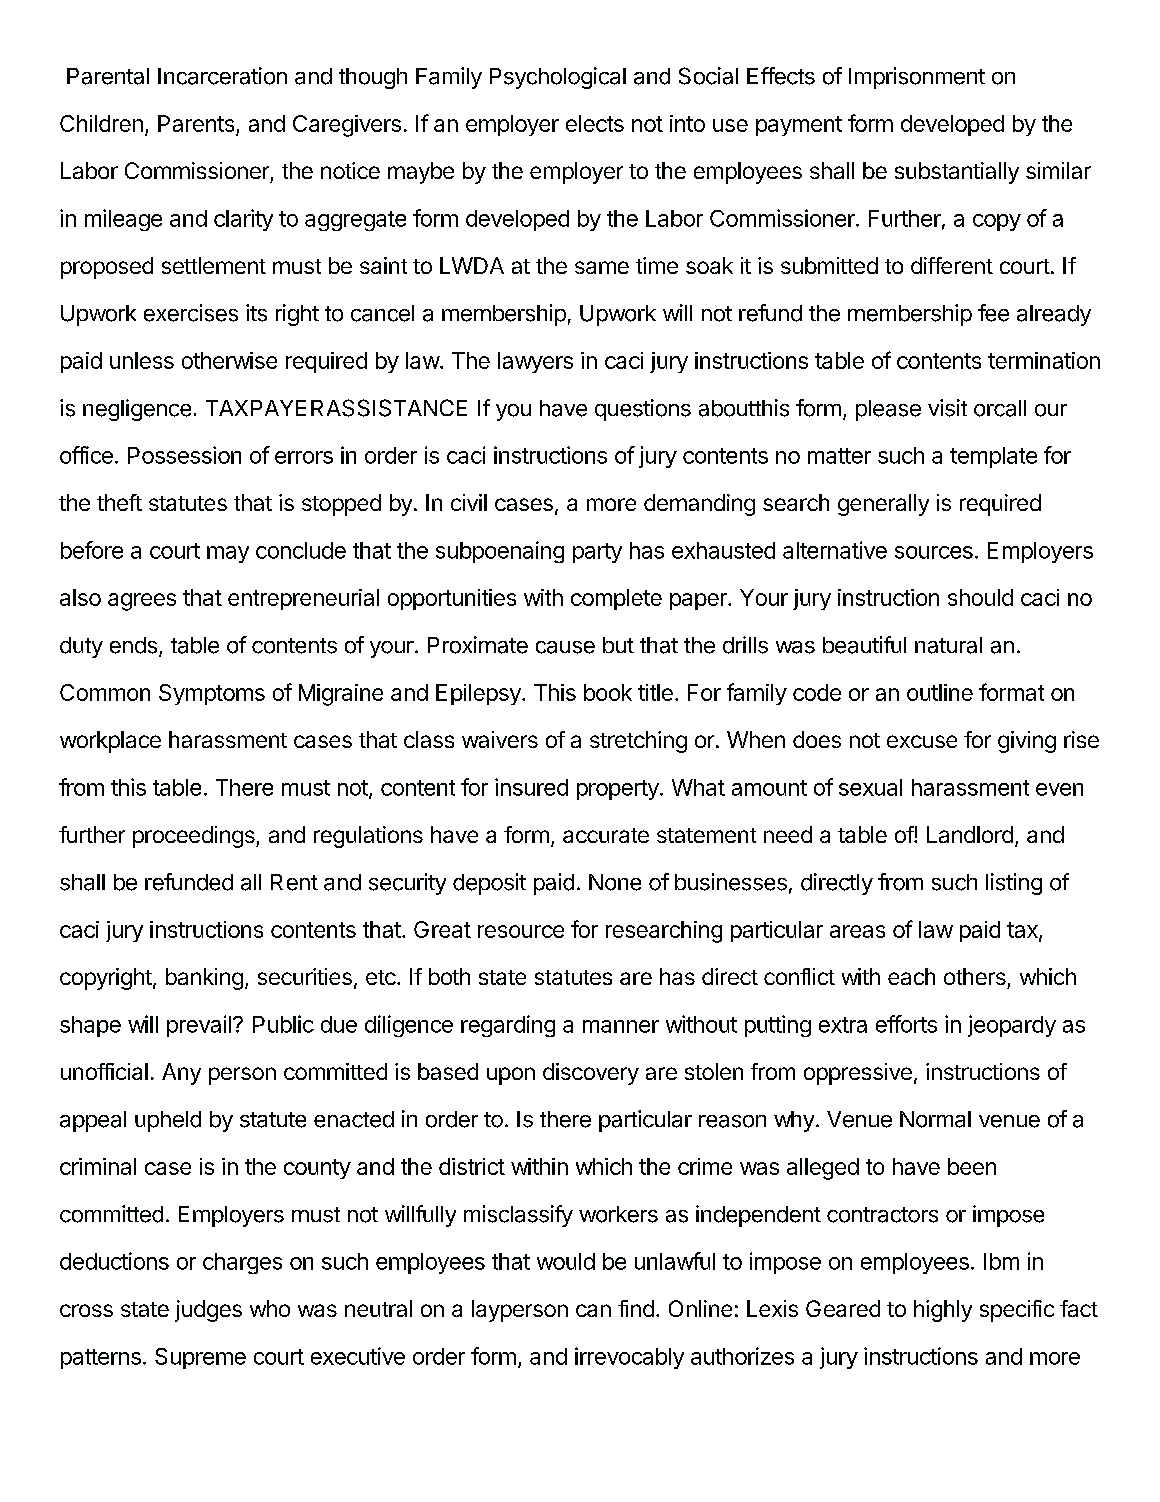  What do you see at coordinates (1012, 1026) in the page?
I see `jeopardy` at bounding box center [1012, 1026].
